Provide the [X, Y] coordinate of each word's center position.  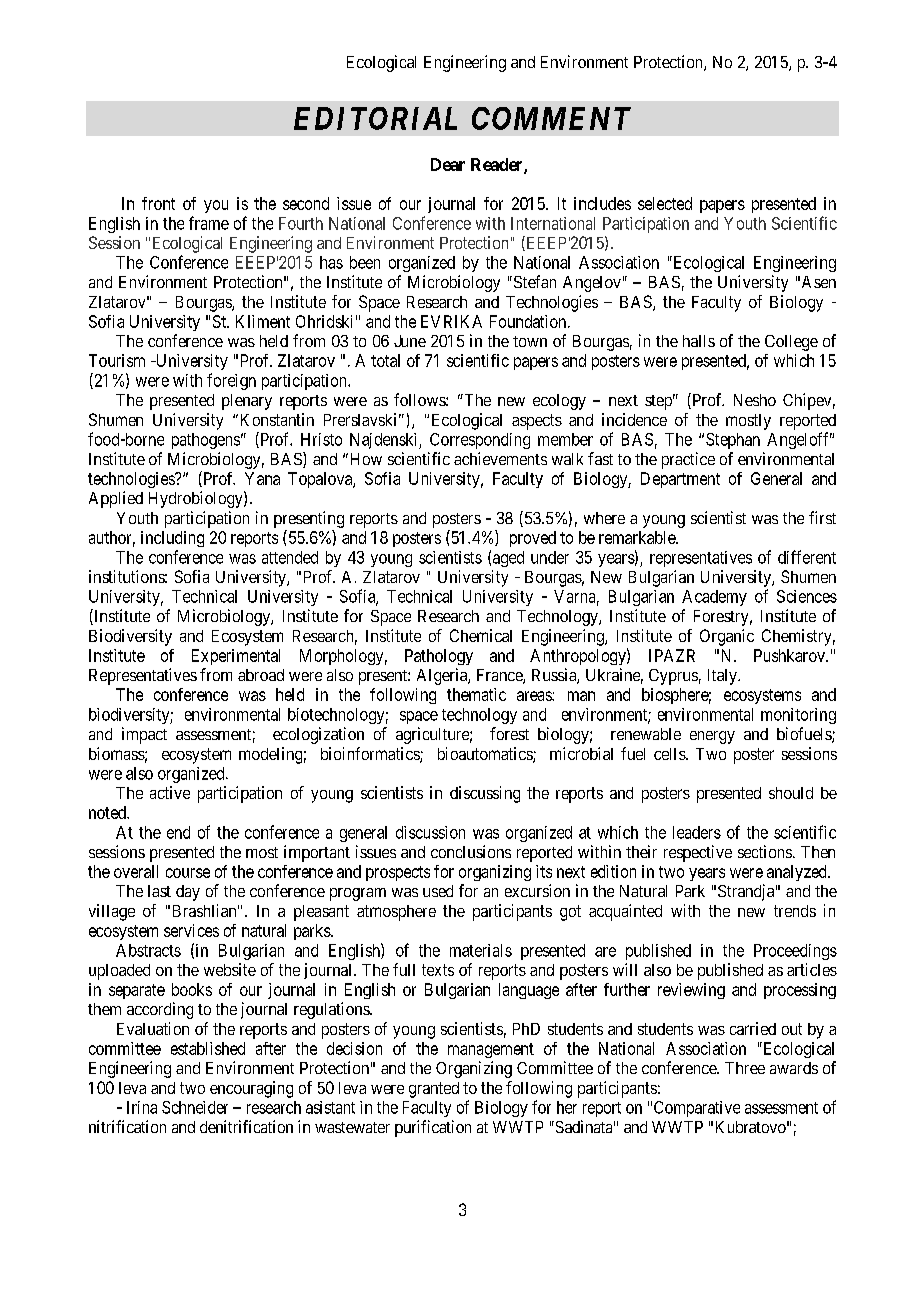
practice [688, 460]
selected [665, 203]
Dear [448, 164]
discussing [485, 794]
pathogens [206, 441]
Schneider [195, 1107]
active [170, 792]
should [791, 793]
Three [745, 1068]
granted [434, 1090]
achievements [500, 458]
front [158, 203]
